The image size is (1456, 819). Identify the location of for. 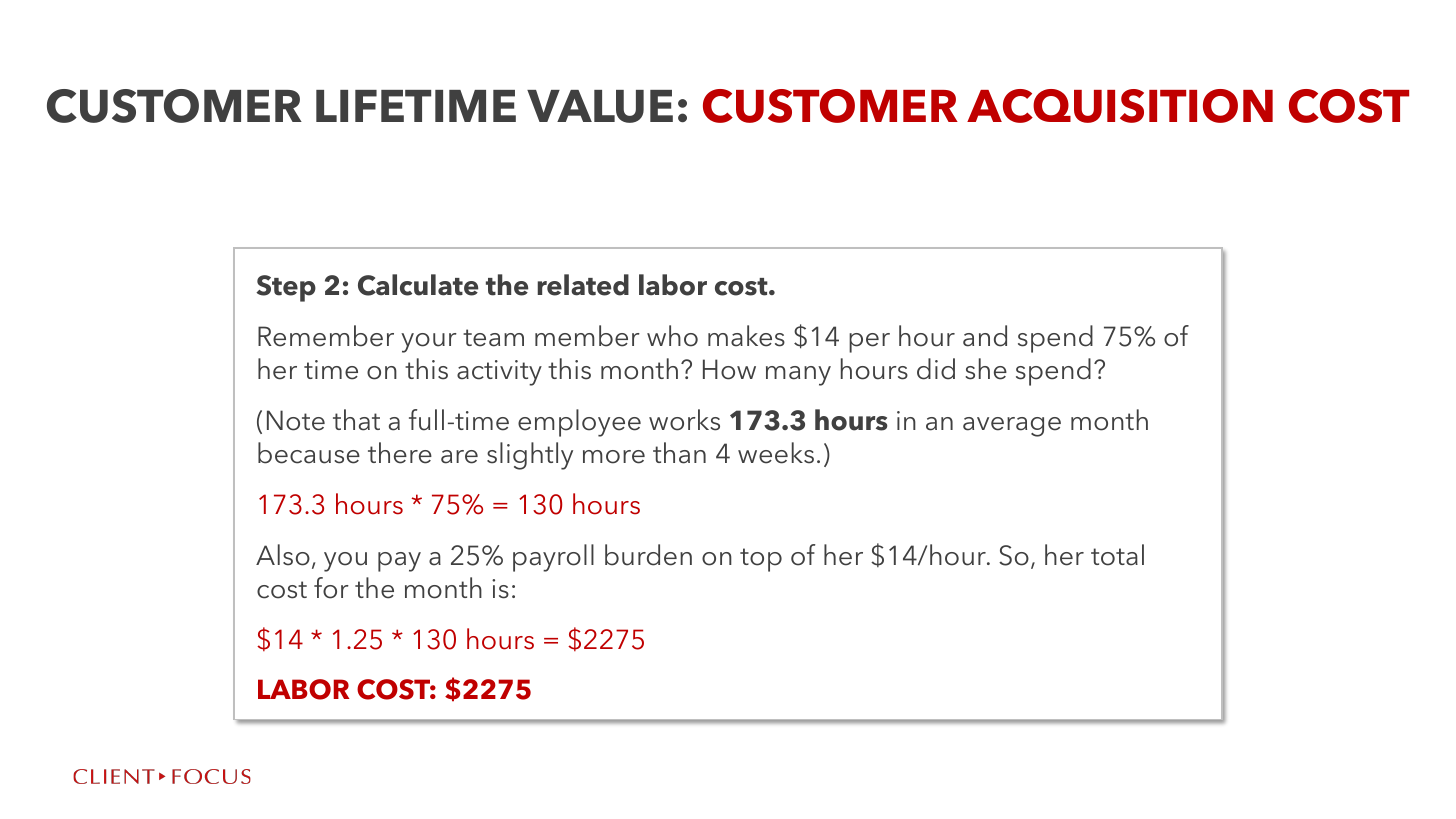
(331, 588).
